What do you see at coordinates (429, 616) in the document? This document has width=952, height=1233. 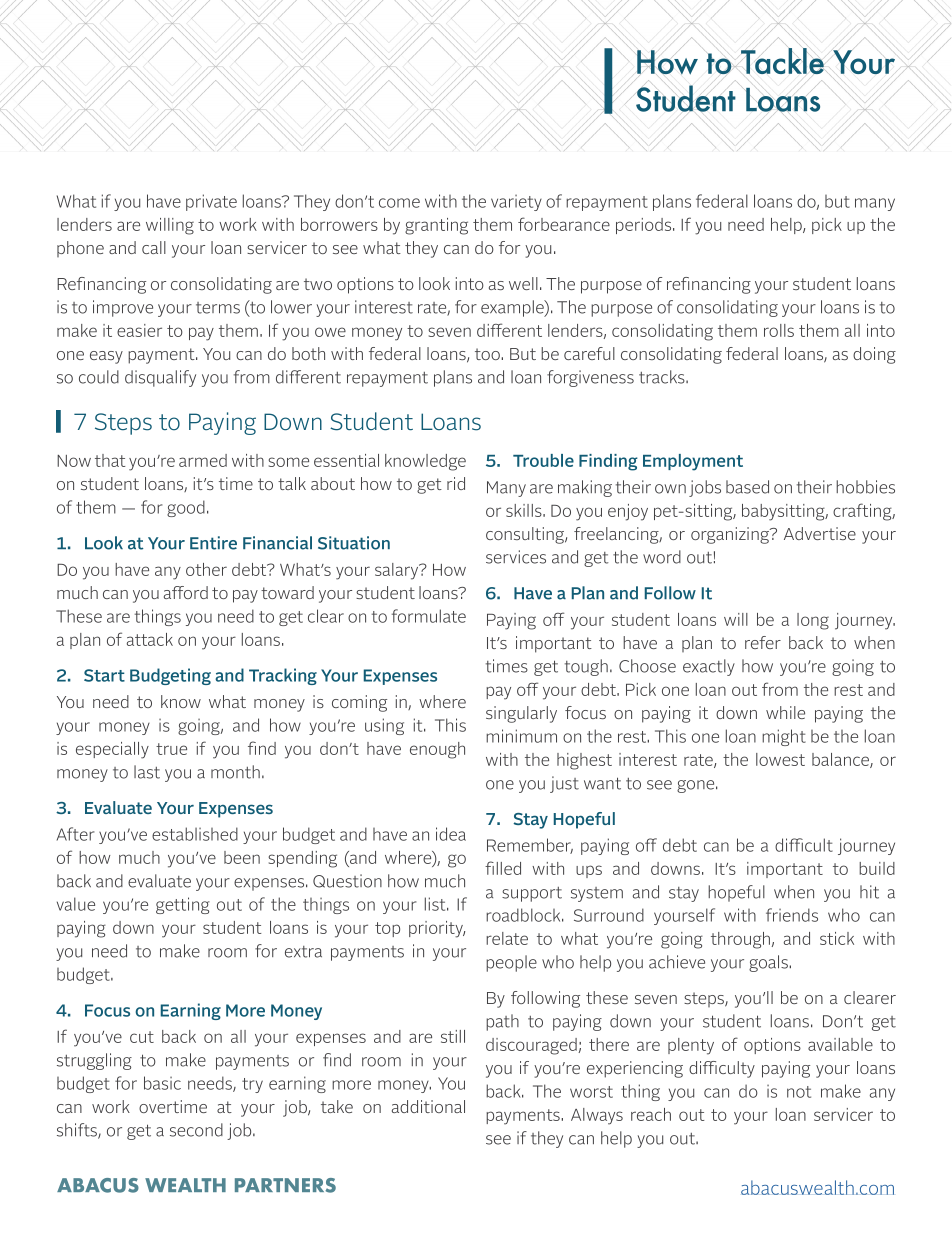 I see `formulate` at bounding box center [429, 616].
